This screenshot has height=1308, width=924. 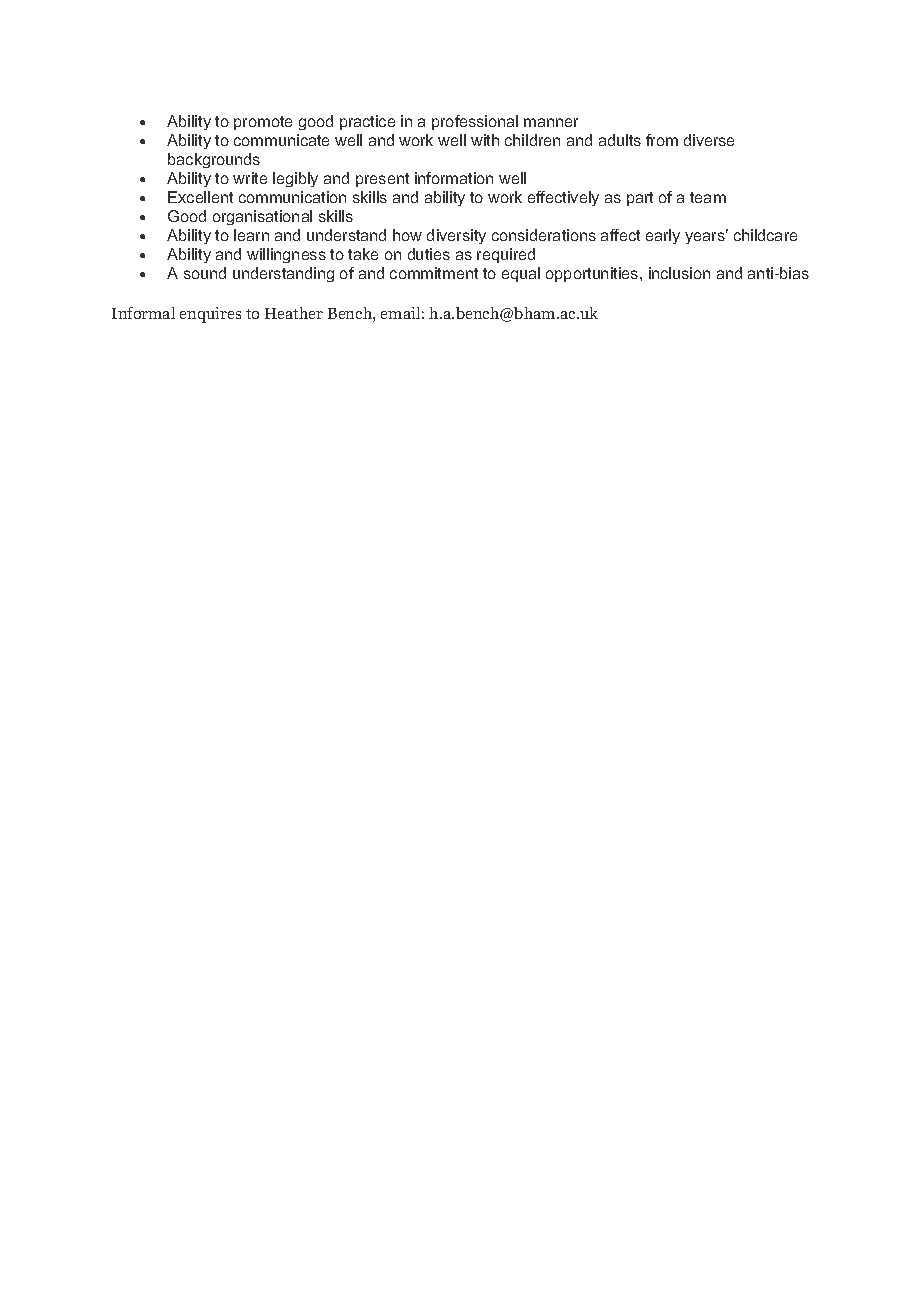 I want to click on diverse, so click(x=709, y=140).
